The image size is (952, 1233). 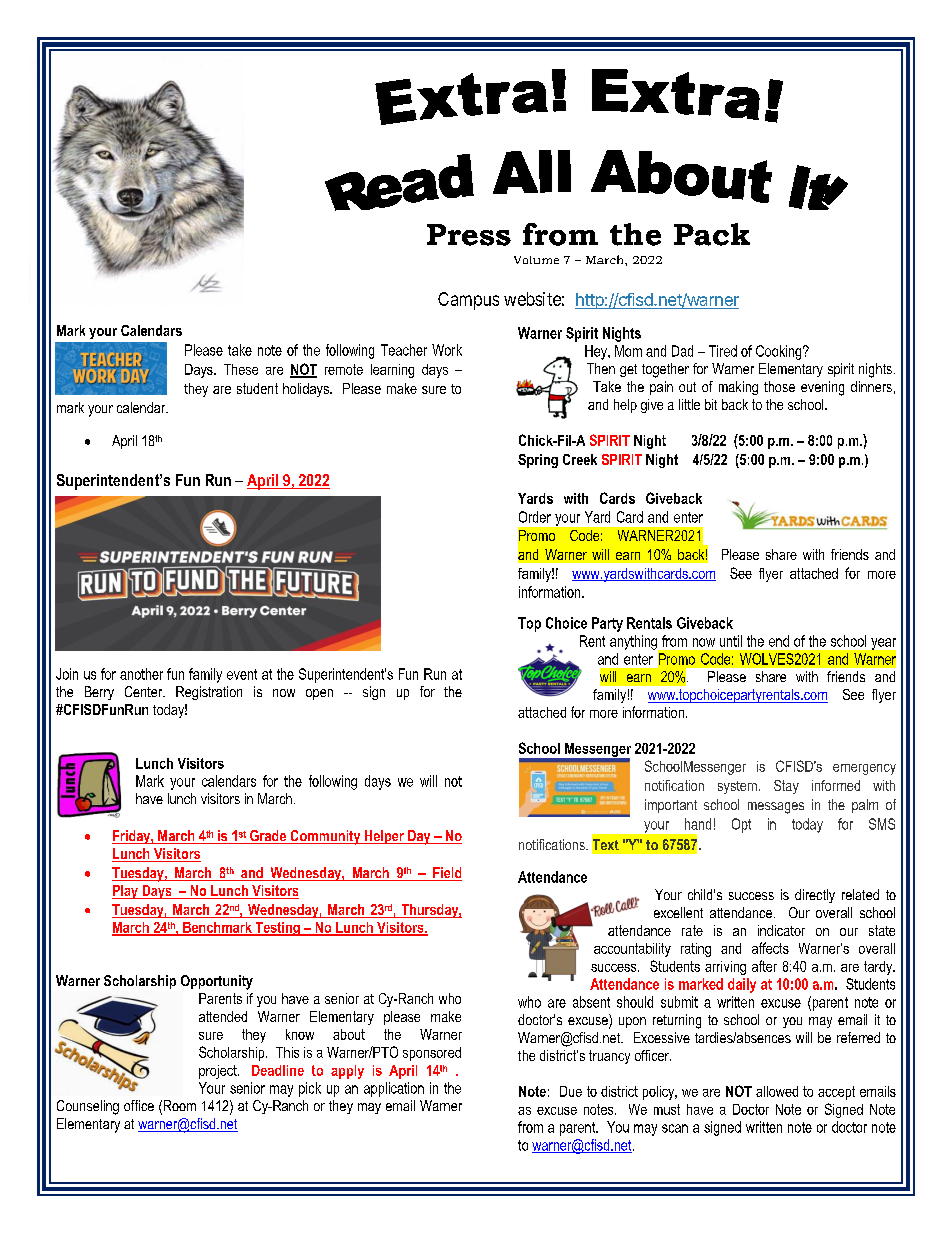 I want to click on Grade, so click(x=268, y=837).
